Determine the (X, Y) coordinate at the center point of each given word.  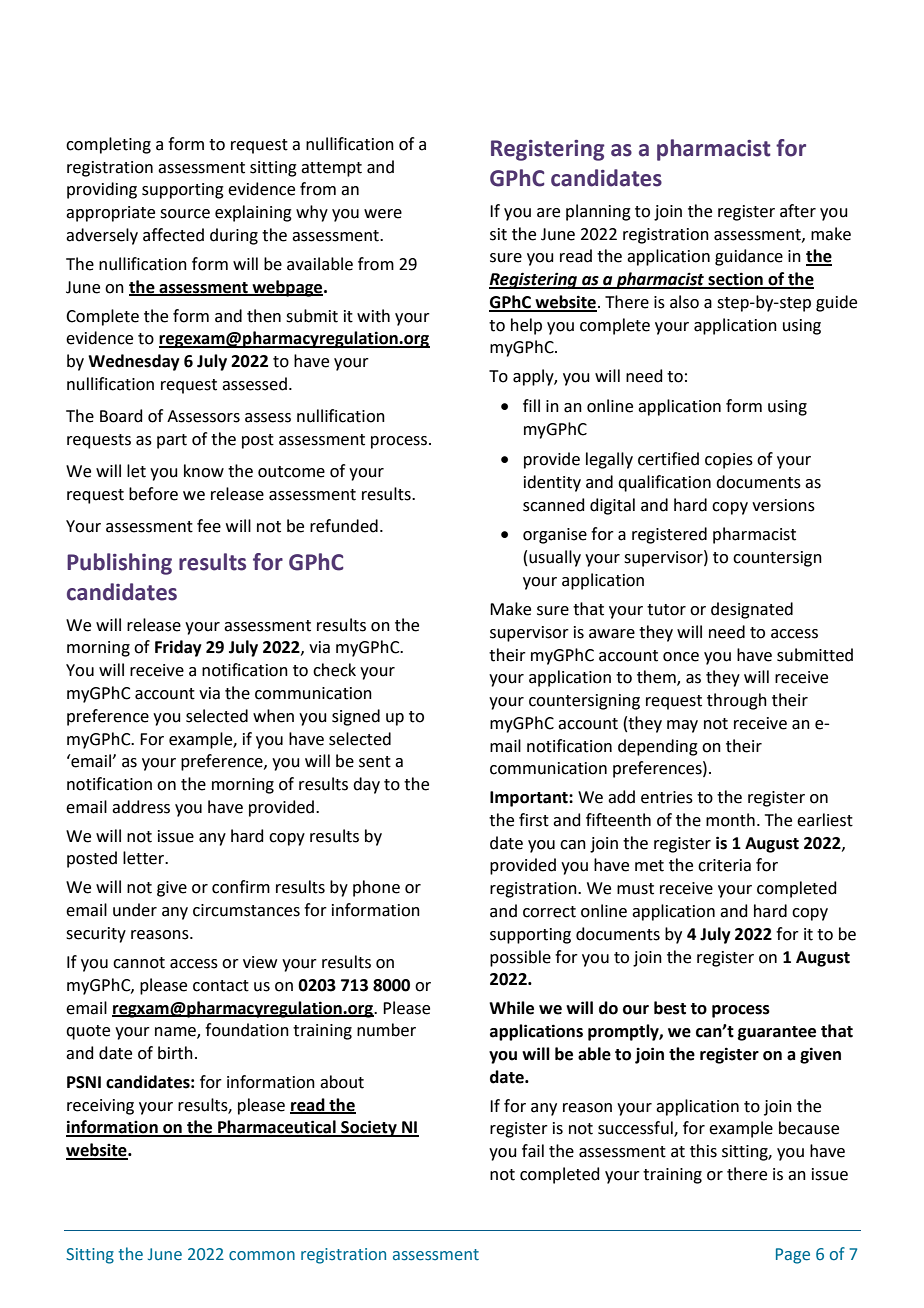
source (185, 214)
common (262, 1256)
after (798, 211)
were (383, 214)
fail (533, 1151)
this (703, 1151)
